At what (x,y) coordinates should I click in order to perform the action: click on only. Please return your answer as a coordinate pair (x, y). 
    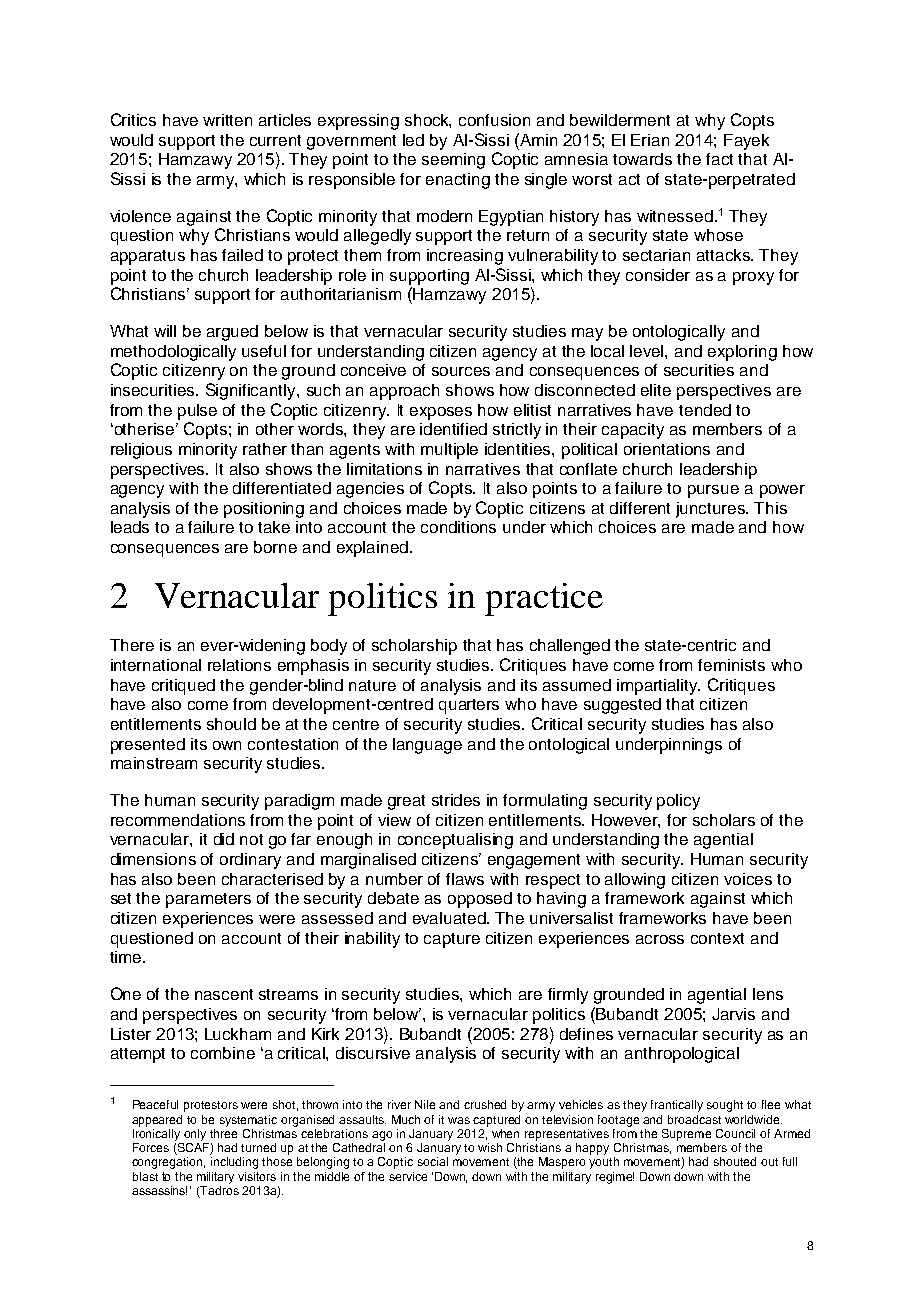
    Looking at the image, I should click on (195, 1135).
